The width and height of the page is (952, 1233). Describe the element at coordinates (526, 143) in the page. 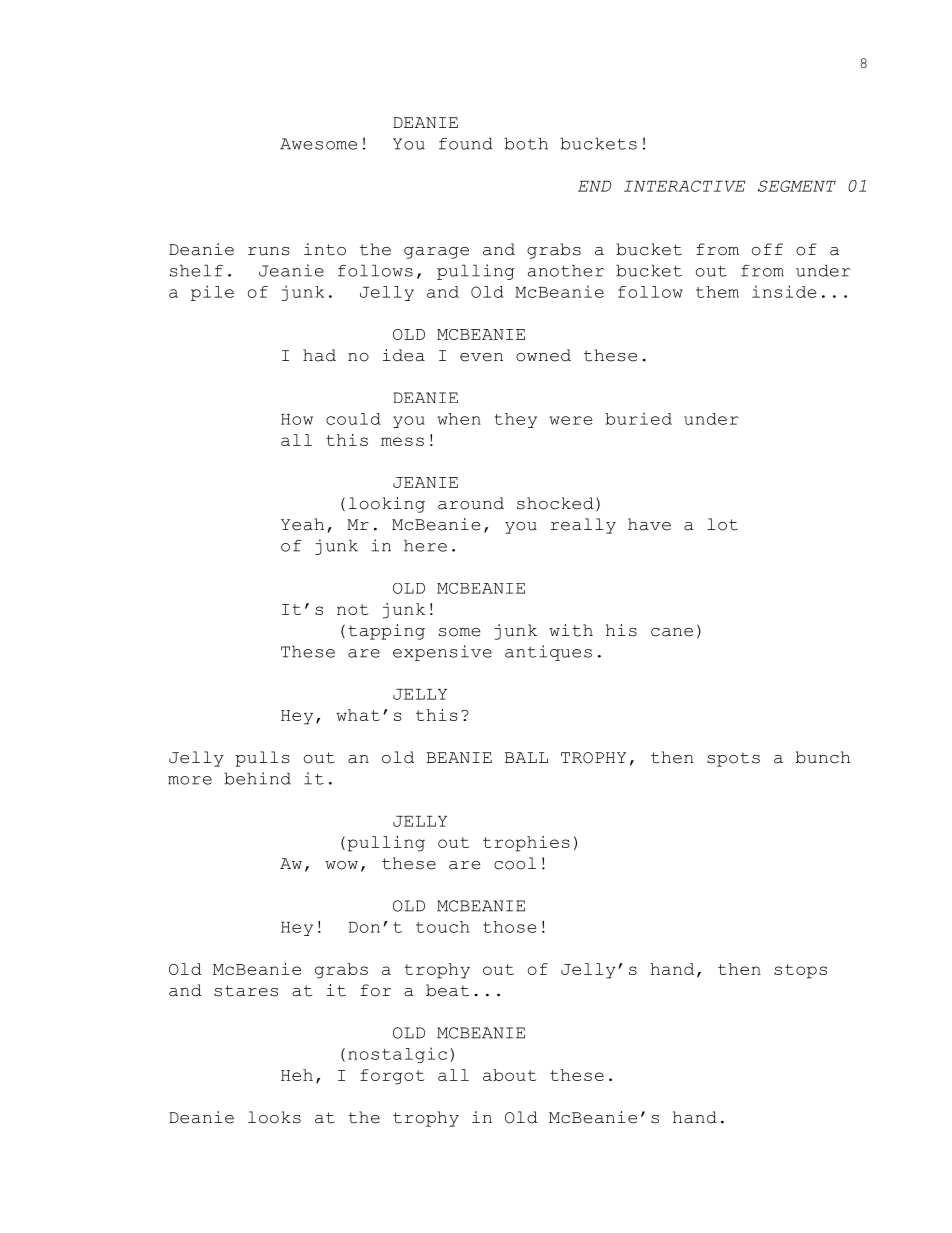

I see `both` at that location.
